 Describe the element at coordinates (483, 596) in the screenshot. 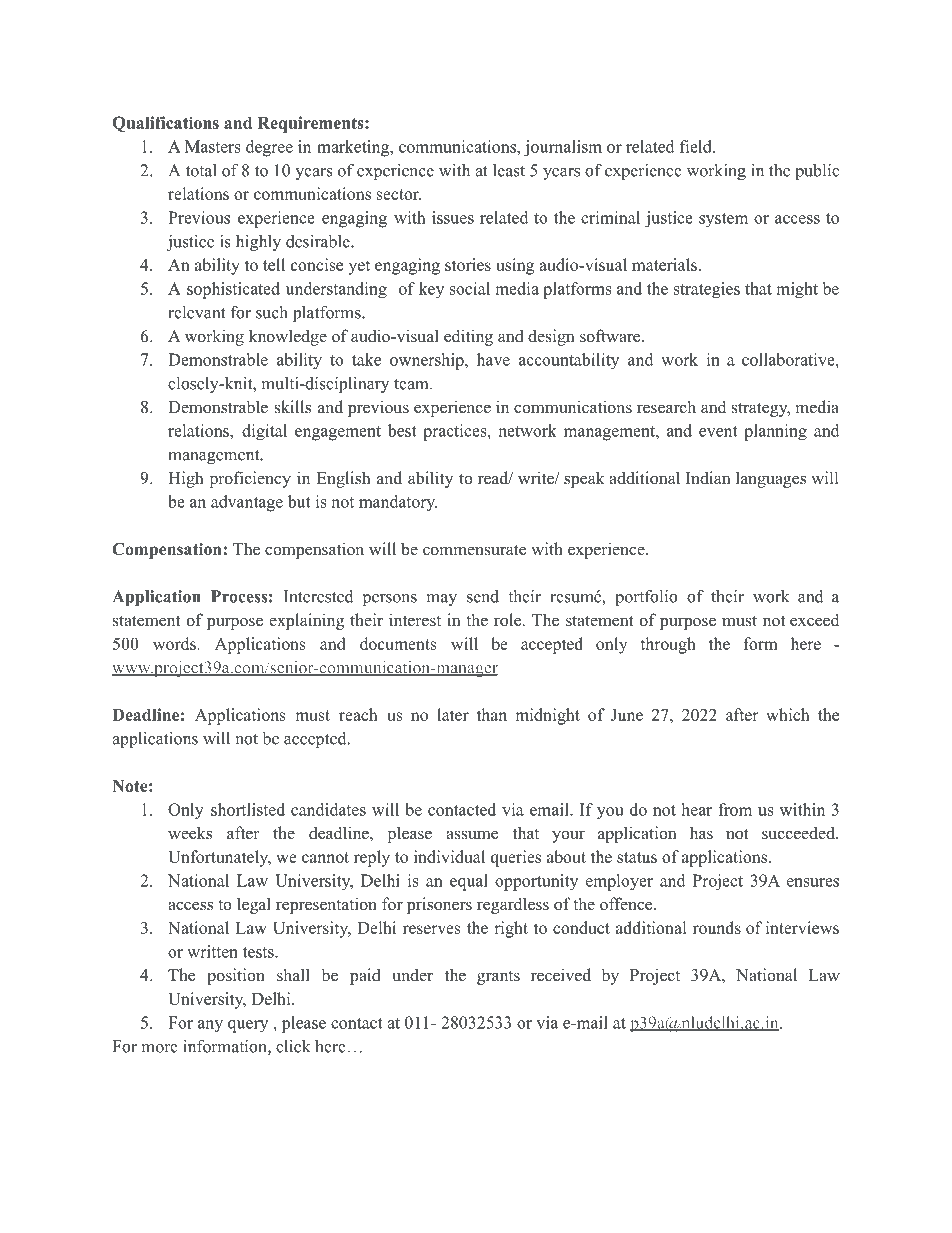

I see `send` at that location.
